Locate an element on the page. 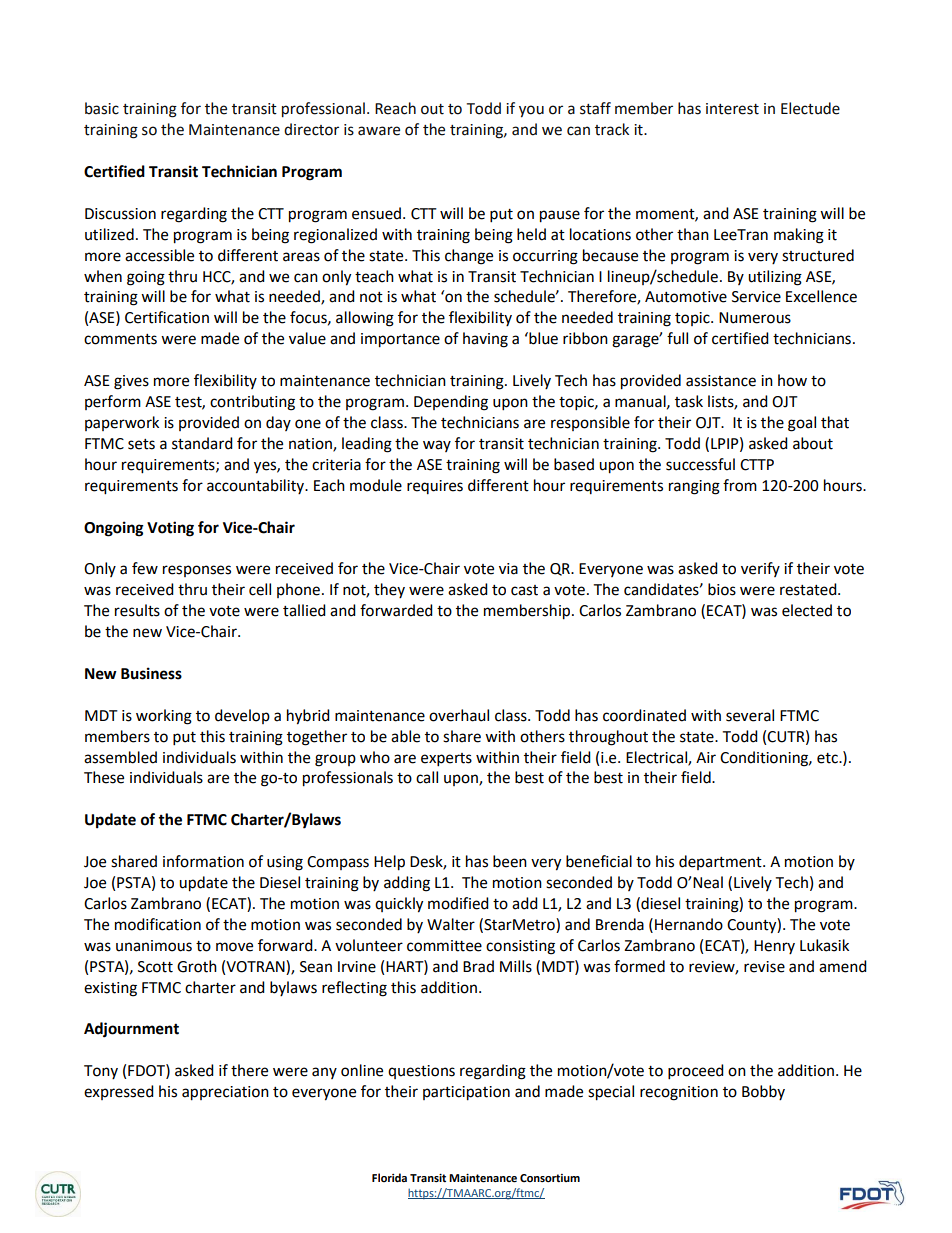 This document has height=1233, width=952. information is located at coordinates (203, 861).
